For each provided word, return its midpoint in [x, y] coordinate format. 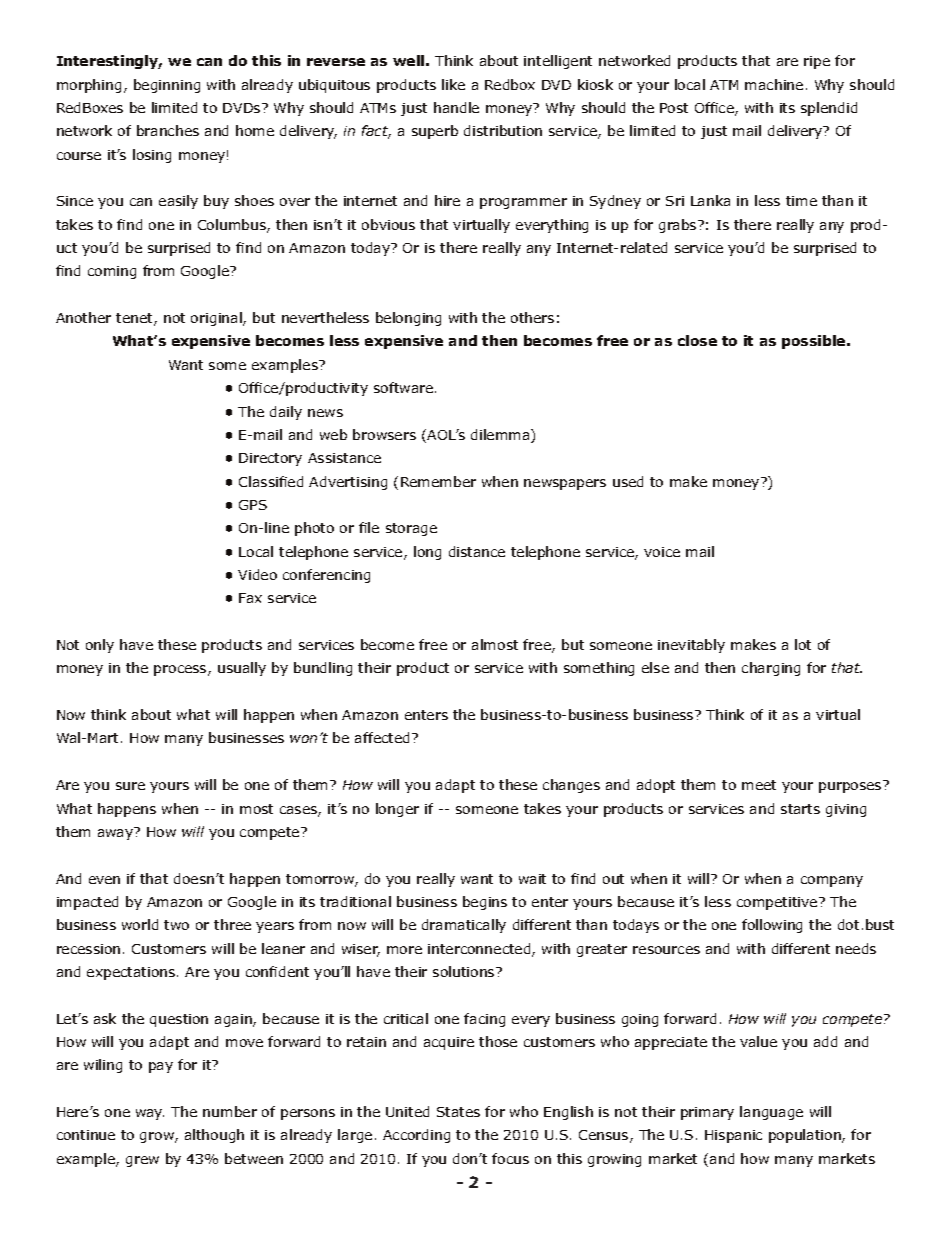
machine [774, 84]
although [214, 1136]
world [140, 924]
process [181, 670]
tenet [135, 319]
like [453, 84]
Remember [438, 481]
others [532, 317]
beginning [167, 86]
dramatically [464, 926]
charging [771, 669]
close [697, 340]
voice [662, 552]
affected [384, 737]
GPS [253, 505]
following [772, 926]
